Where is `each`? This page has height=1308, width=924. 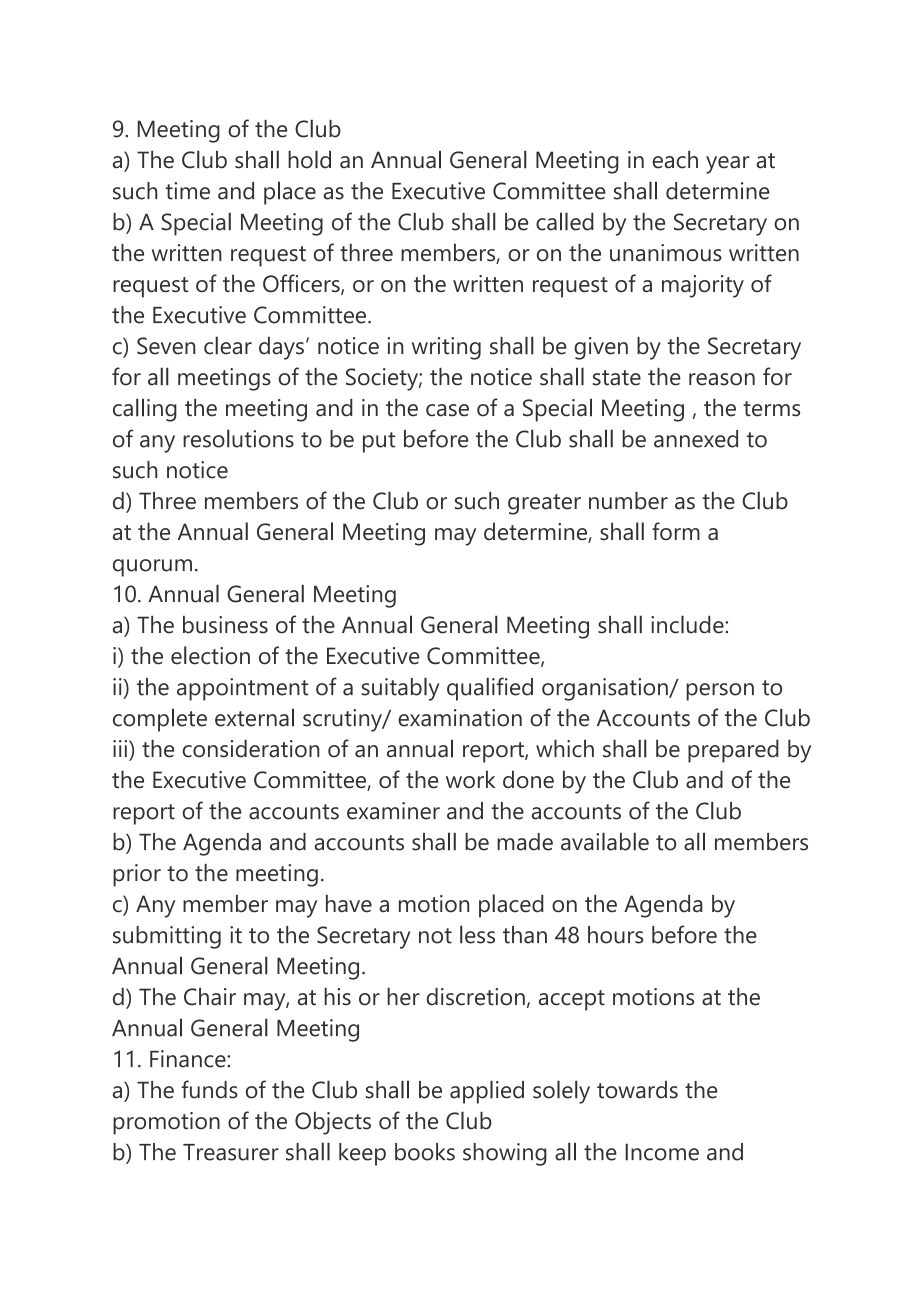 each is located at coordinates (675, 159).
